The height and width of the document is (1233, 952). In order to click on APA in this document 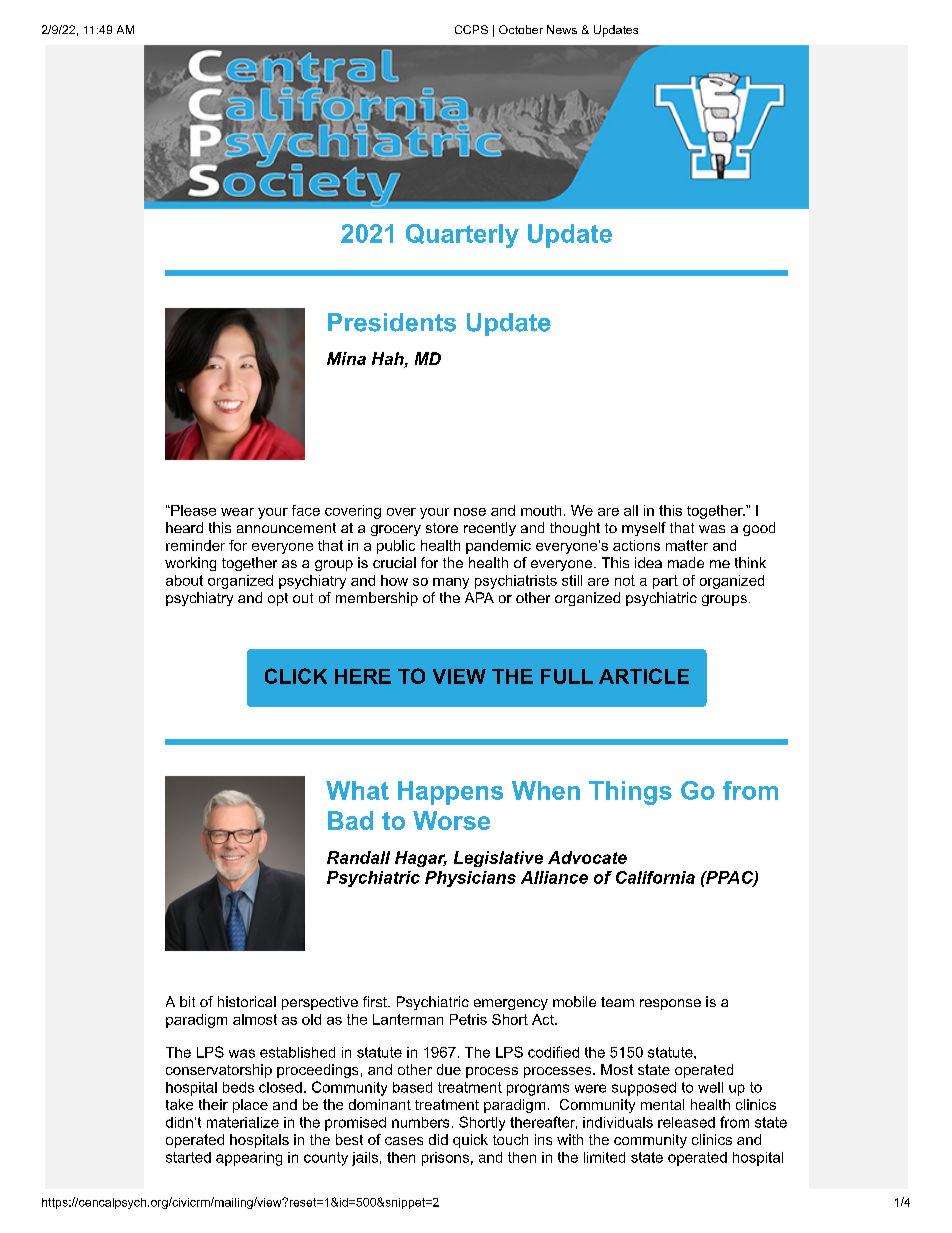, I will do `click(479, 597)`.
